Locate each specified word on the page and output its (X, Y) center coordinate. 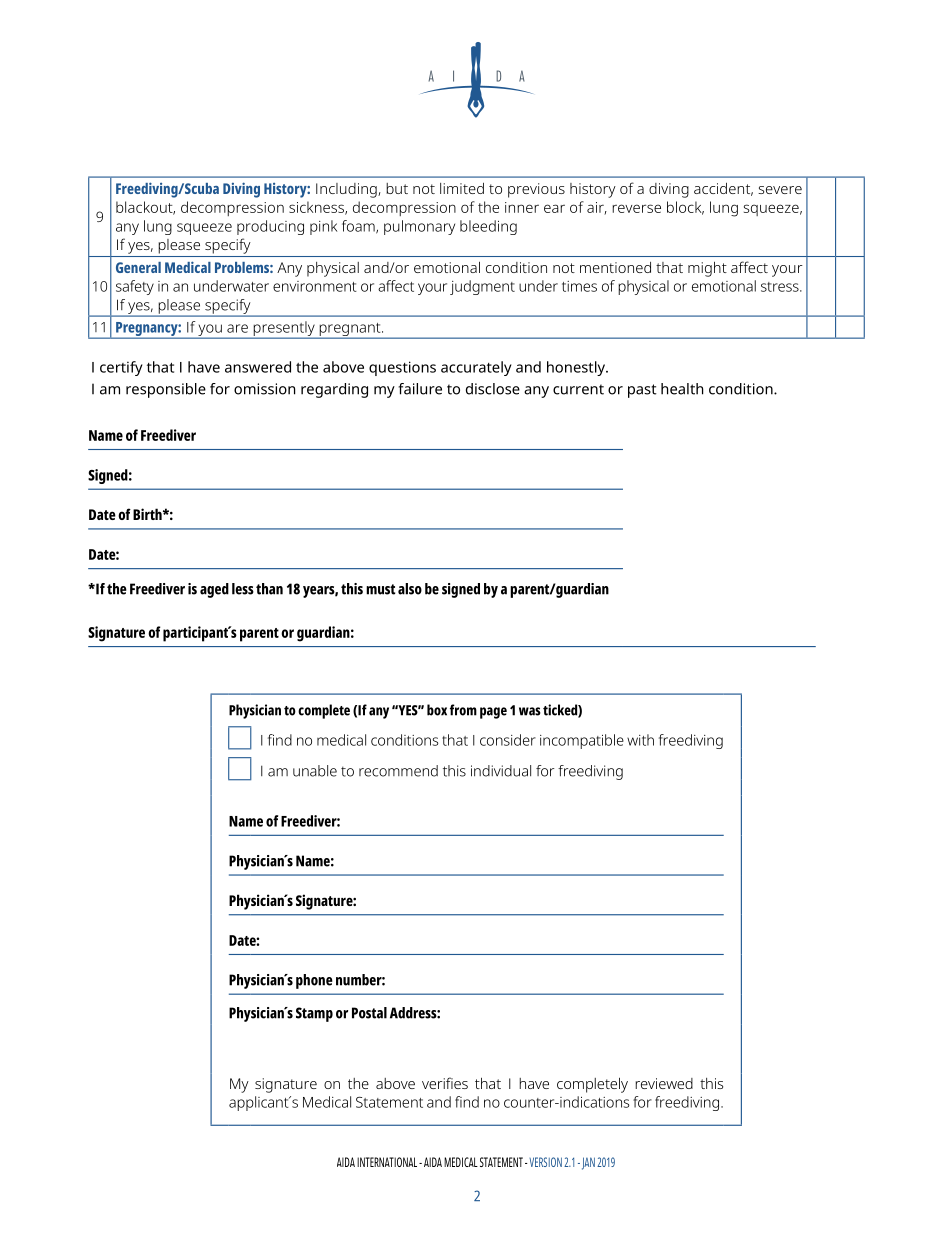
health (682, 389)
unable (315, 771)
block (685, 208)
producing (270, 227)
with (640, 740)
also (410, 589)
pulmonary (419, 227)
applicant (259, 1103)
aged (214, 590)
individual (501, 771)
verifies (445, 1083)
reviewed (664, 1083)
